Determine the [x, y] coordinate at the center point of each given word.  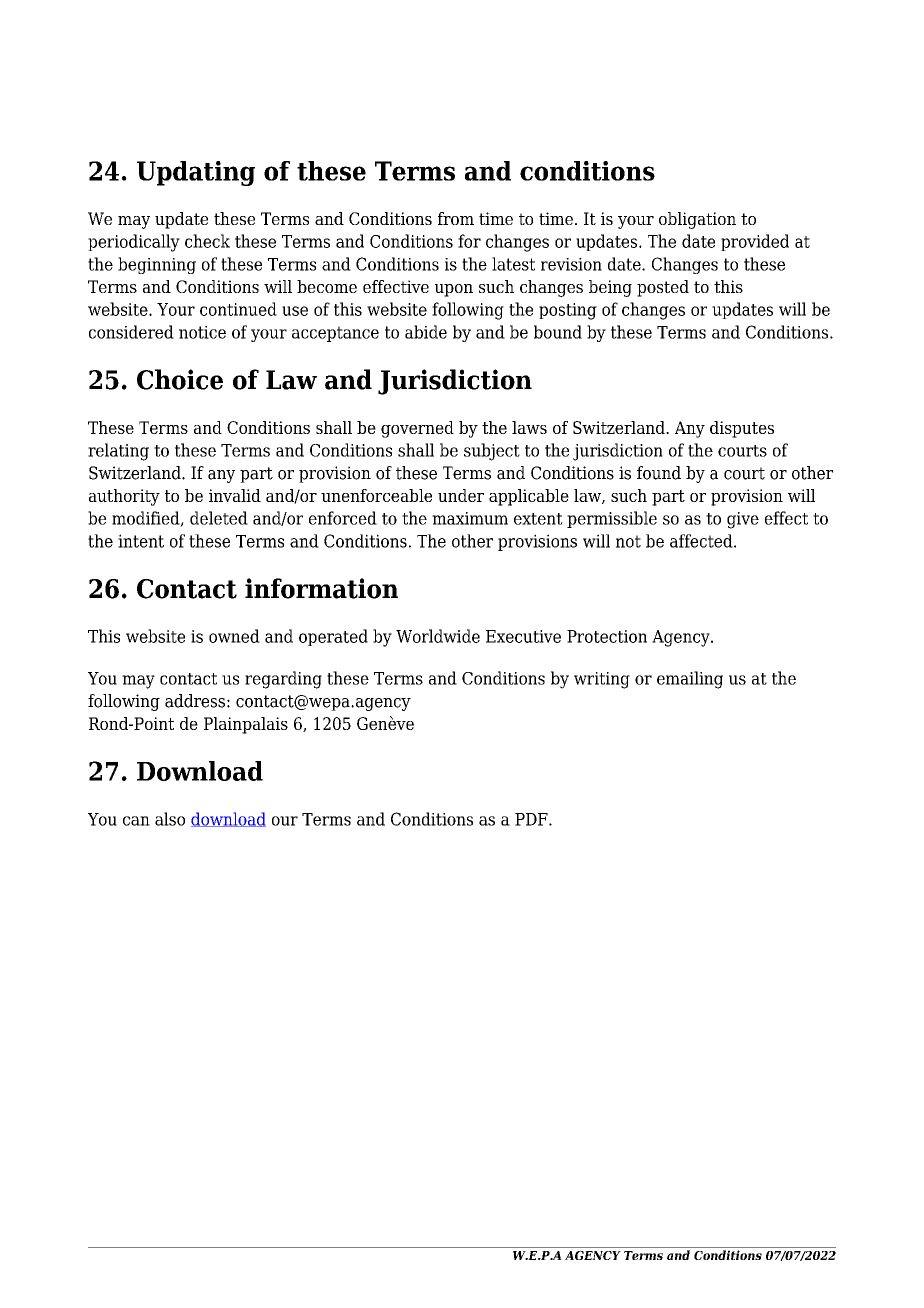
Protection [607, 636]
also [170, 819]
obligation [697, 220]
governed [417, 429]
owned [234, 636]
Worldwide [438, 636]
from [456, 218]
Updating [196, 173]
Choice [180, 379]
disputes [742, 429]
